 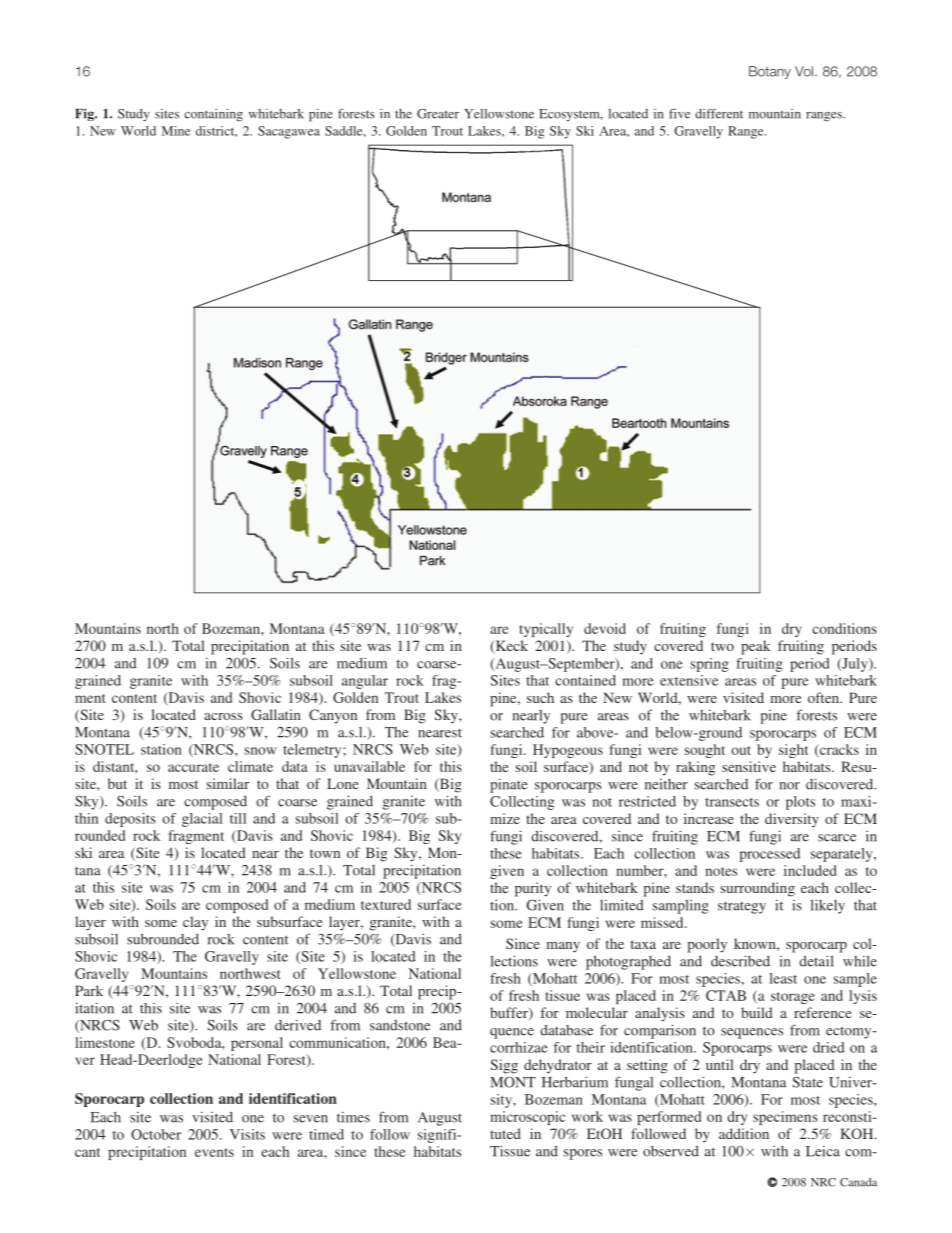 What do you see at coordinates (770, 72) in the screenshot?
I see `Botany` at bounding box center [770, 72].
